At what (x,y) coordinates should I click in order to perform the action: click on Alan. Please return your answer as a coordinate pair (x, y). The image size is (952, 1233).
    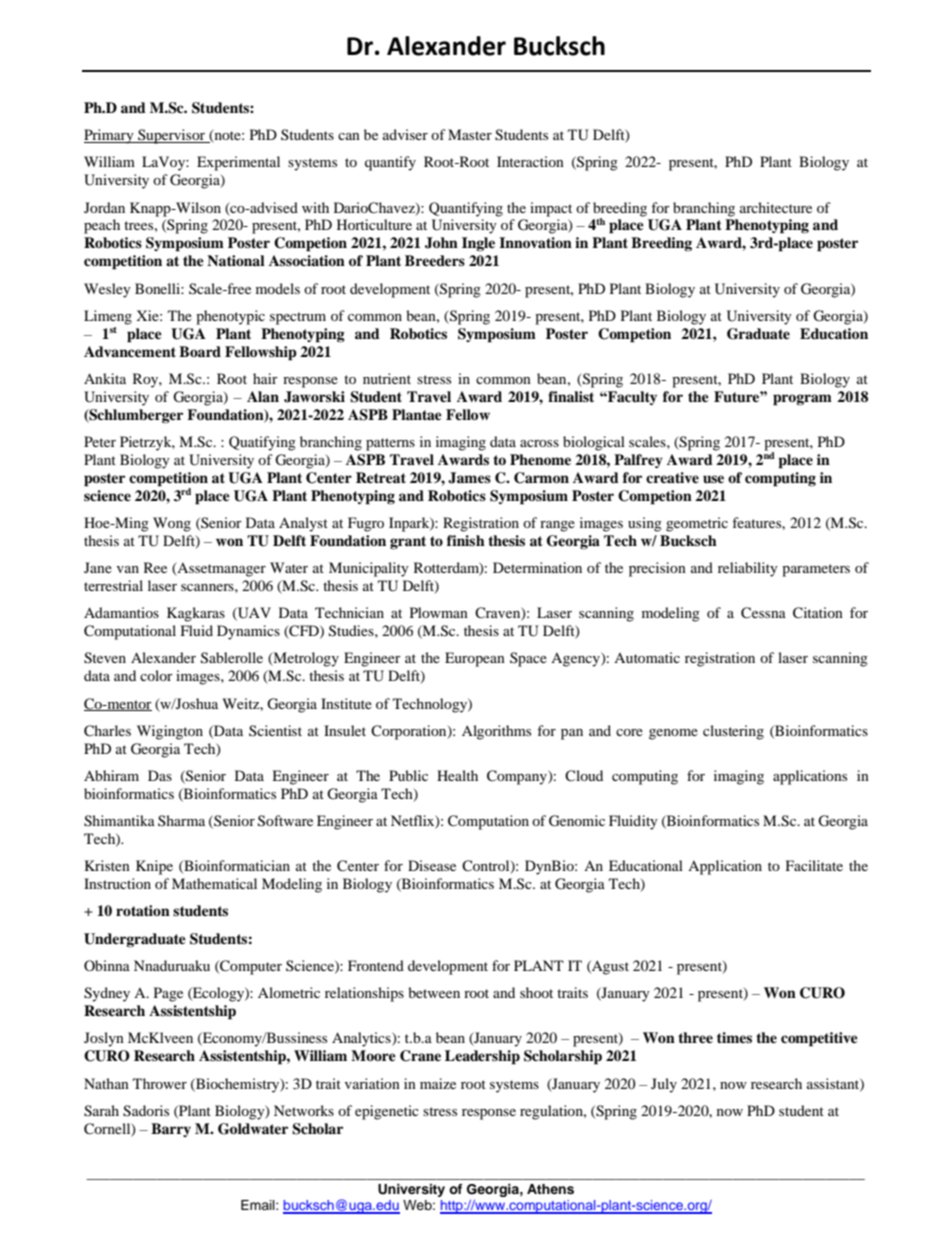
    Looking at the image, I should click on (263, 396).
